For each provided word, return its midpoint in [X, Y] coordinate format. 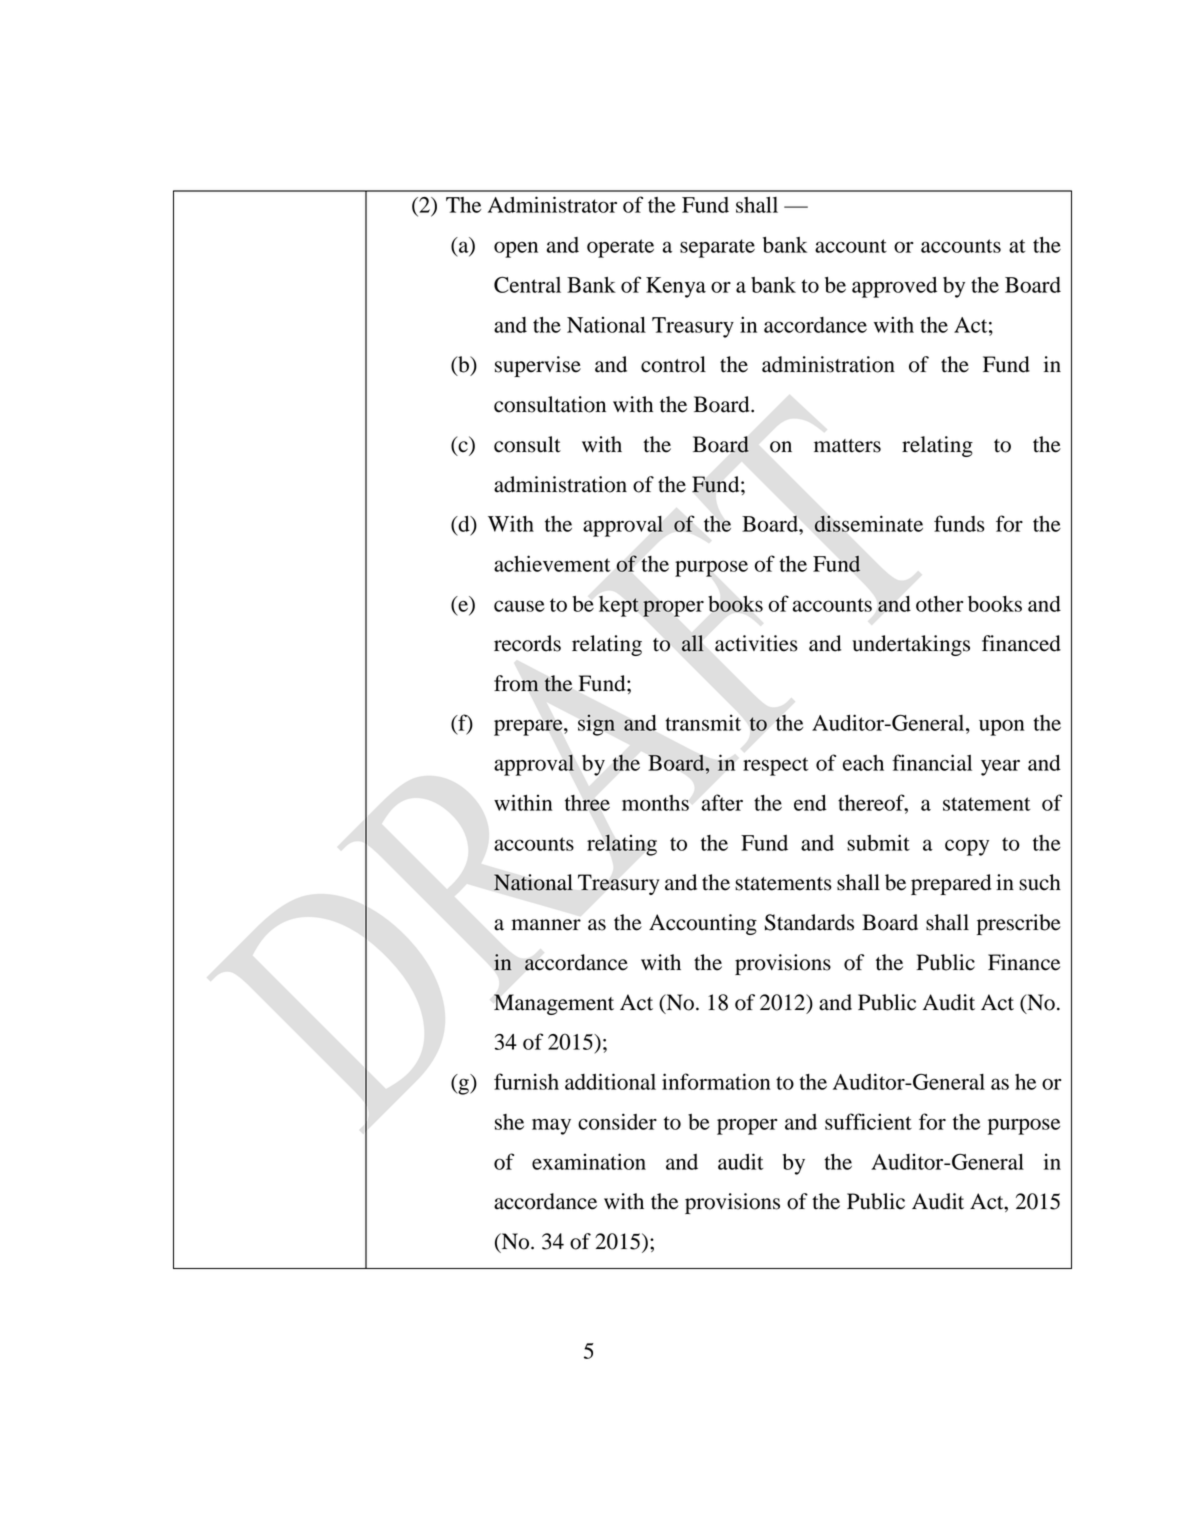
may [551, 1126]
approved [894, 287]
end [810, 803]
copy [967, 847]
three [587, 803]
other [940, 604]
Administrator [552, 204]
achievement [552, 563]
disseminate [868, 523]
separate [717, 248]
